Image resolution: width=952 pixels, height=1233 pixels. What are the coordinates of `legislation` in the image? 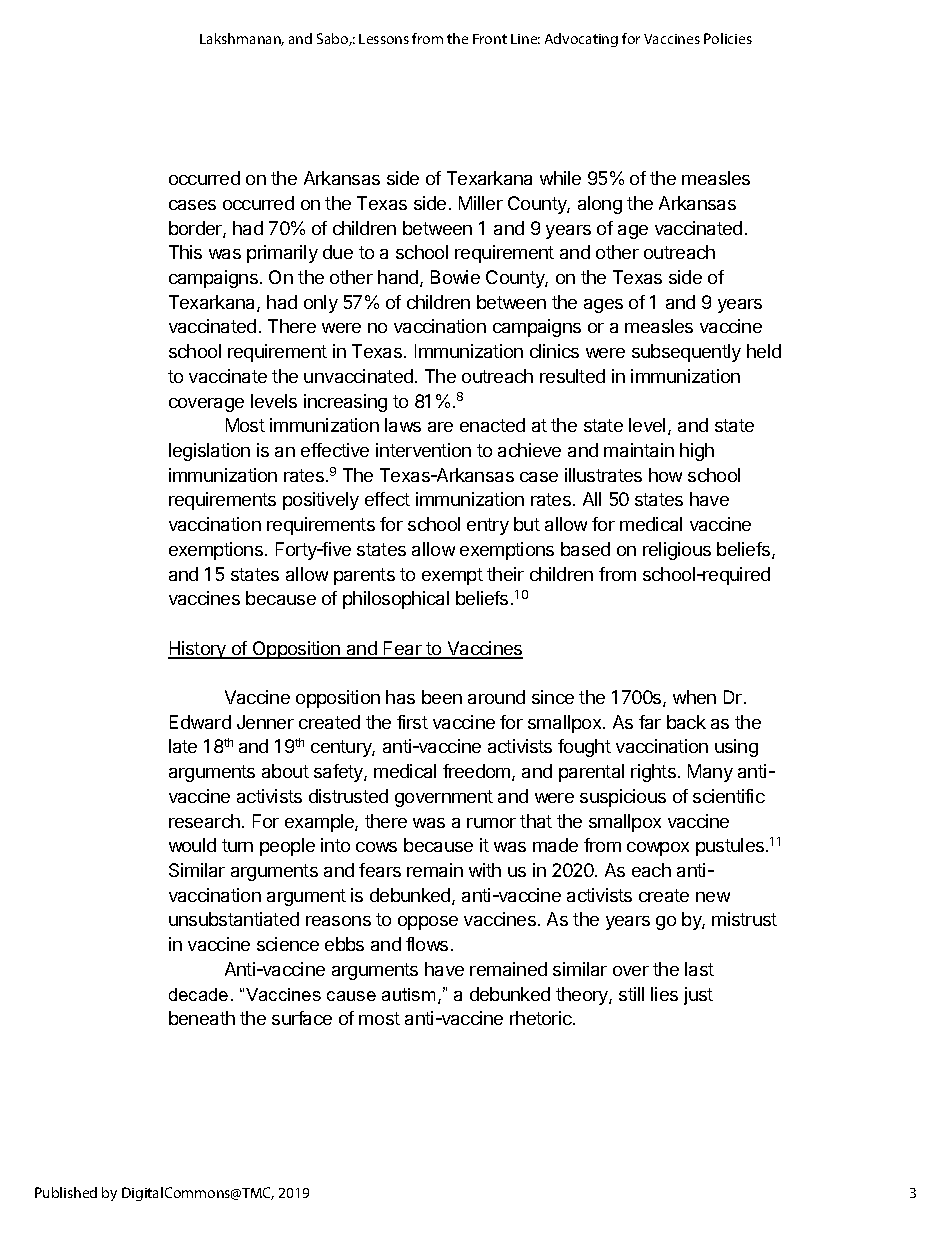 It's located at (209, 452).
